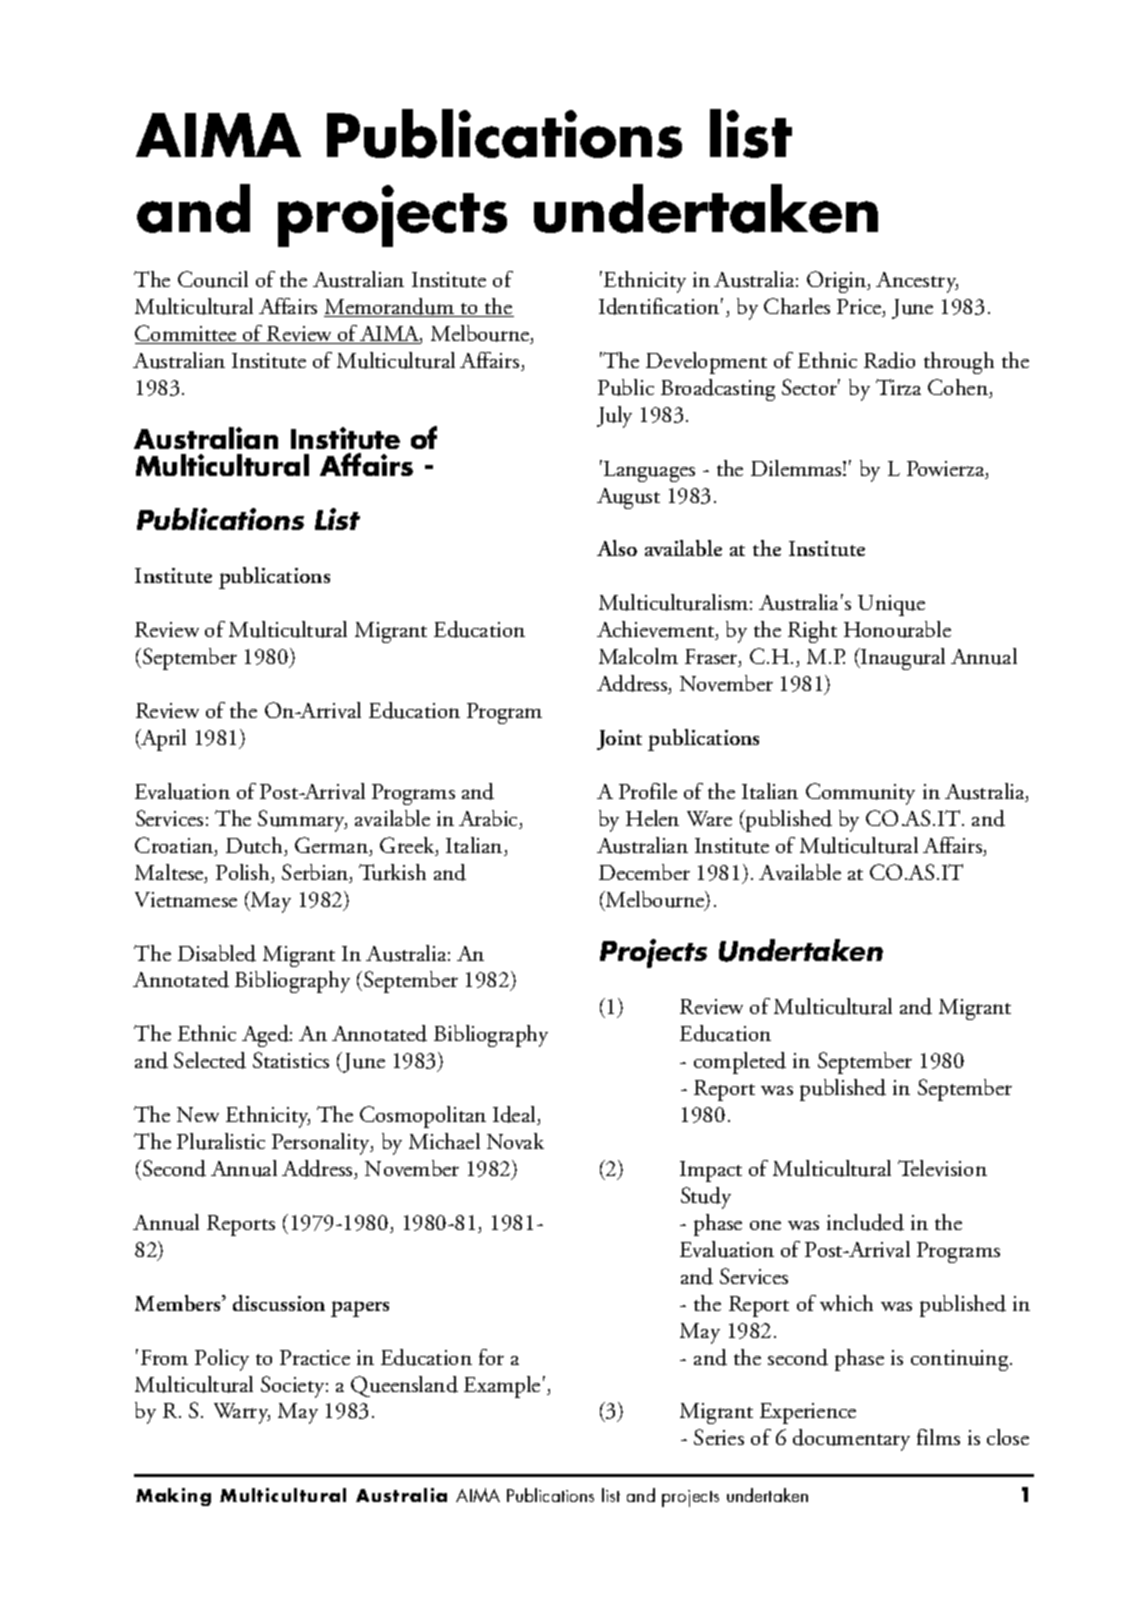  I want to click on Inaugural, so click(902, 659).
